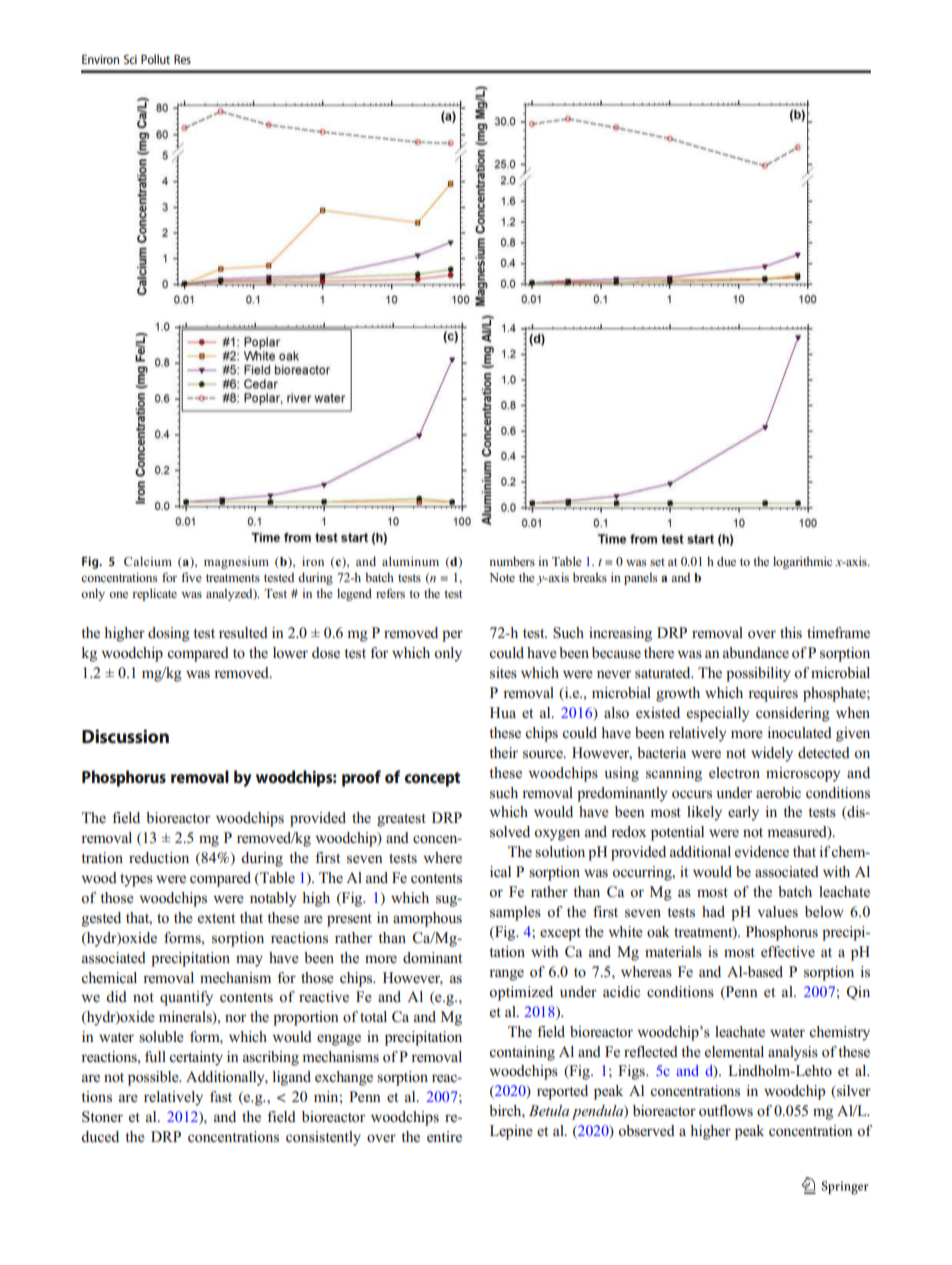  Describe the element at coordinates (802, 562) in the screenshot. I see `logarithmic` at that location.
